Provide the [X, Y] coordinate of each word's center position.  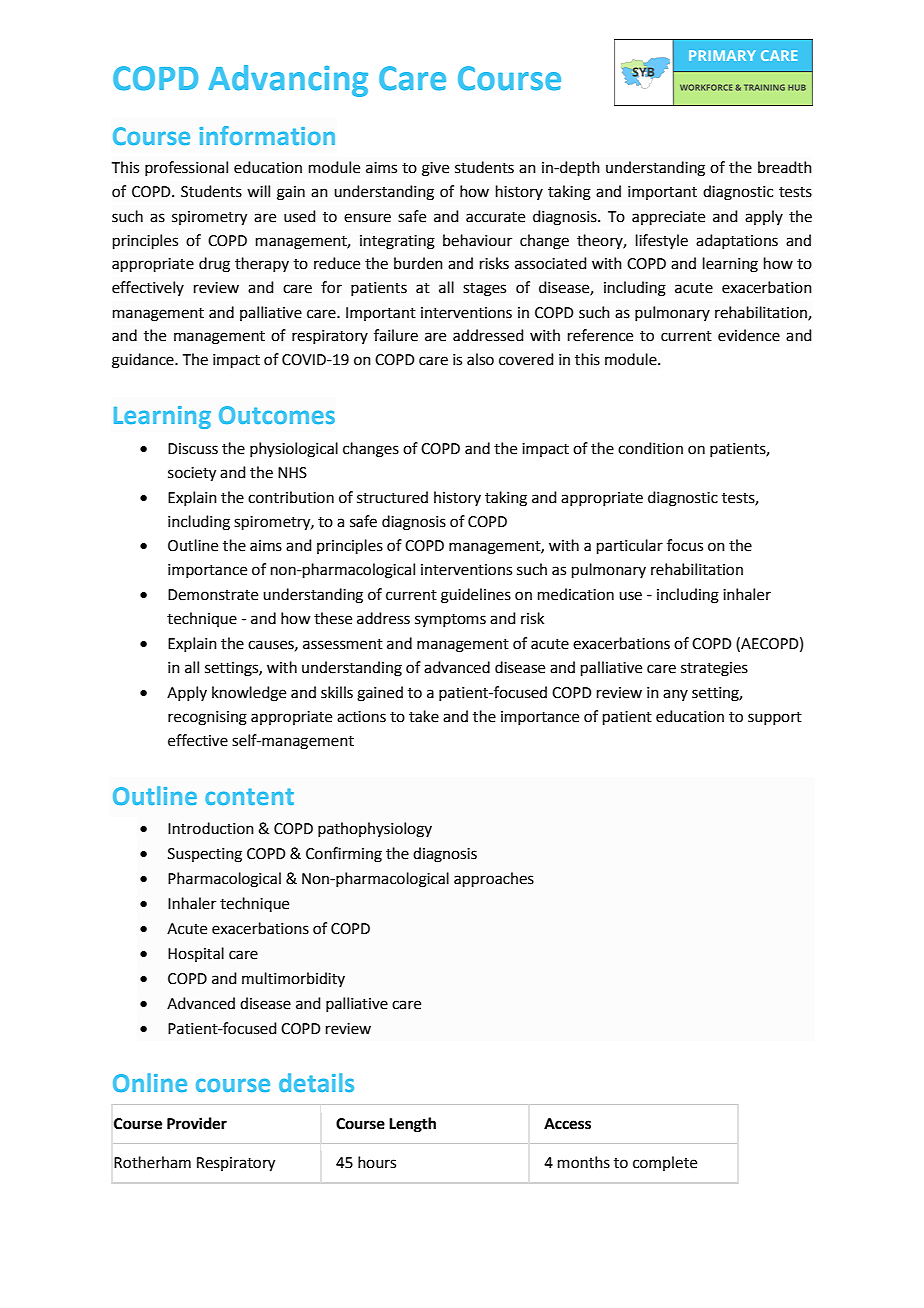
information [267, 135]
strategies [714, 669]
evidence [749, 335]
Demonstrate [213, 595]
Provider [197, 1123]
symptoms [450, 620]
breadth [785, 167]
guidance [144, 361]
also [480, 359]
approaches [494, 879]
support [775, 718]
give [435, 169]
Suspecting [205, 855]
